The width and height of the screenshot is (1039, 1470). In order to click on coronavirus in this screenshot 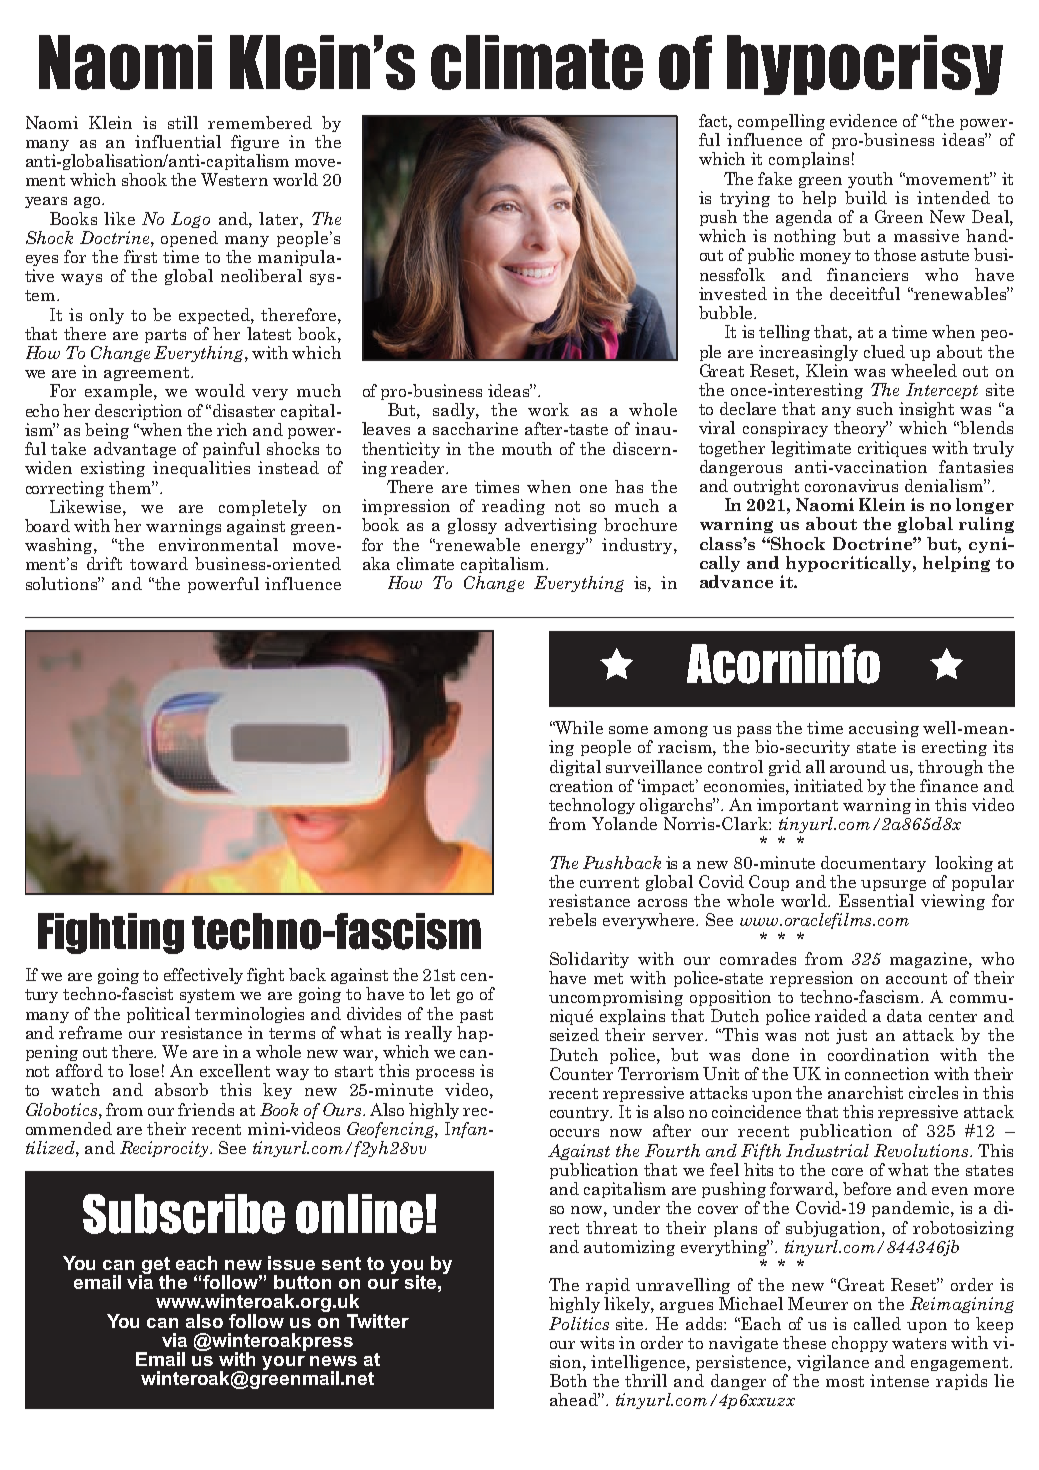, I will do `click(851, 485)`.
